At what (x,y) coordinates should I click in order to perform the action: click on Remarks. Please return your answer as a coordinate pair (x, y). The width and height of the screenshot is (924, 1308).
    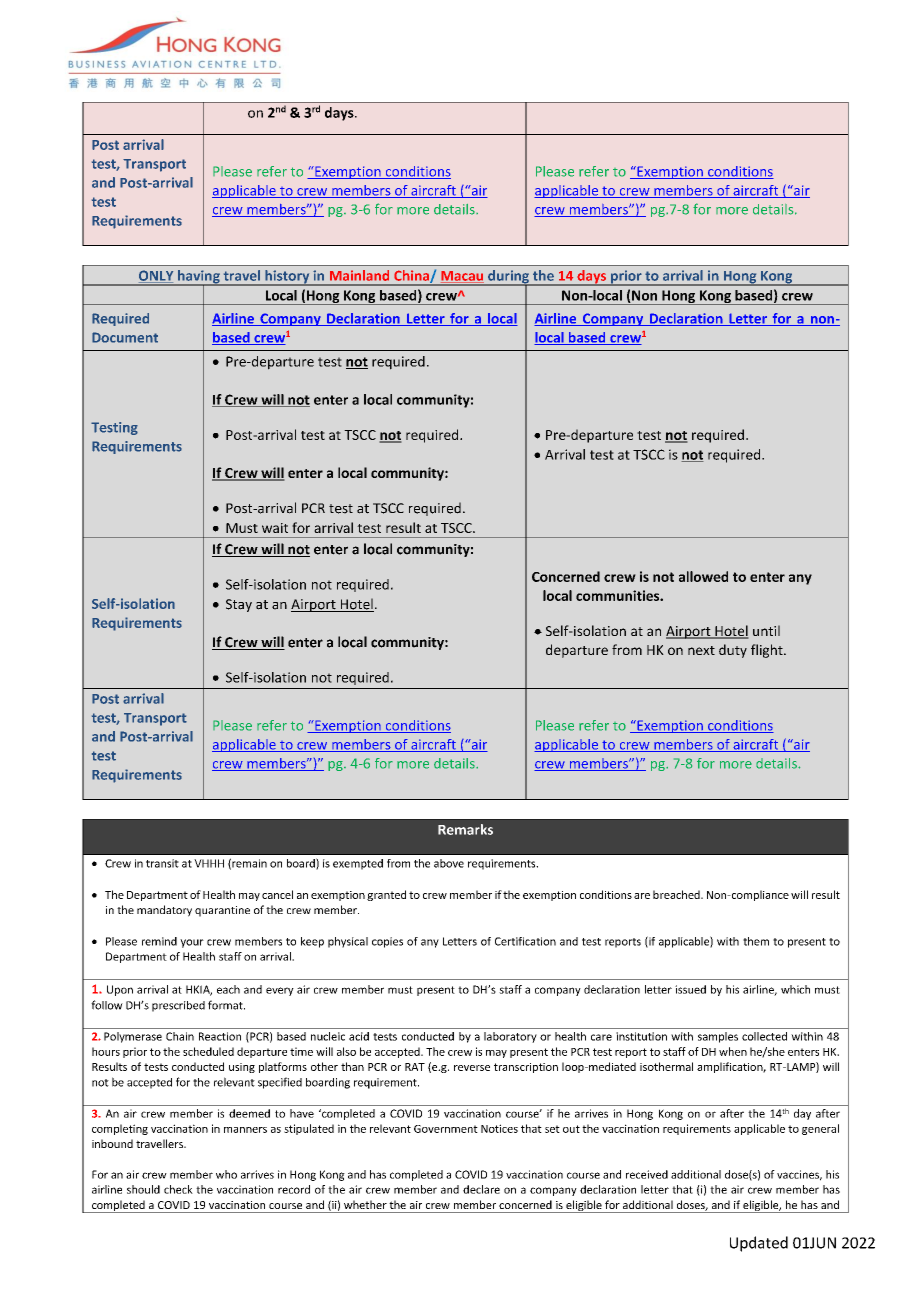
    Looking at the image, I should click on (465, 829).
